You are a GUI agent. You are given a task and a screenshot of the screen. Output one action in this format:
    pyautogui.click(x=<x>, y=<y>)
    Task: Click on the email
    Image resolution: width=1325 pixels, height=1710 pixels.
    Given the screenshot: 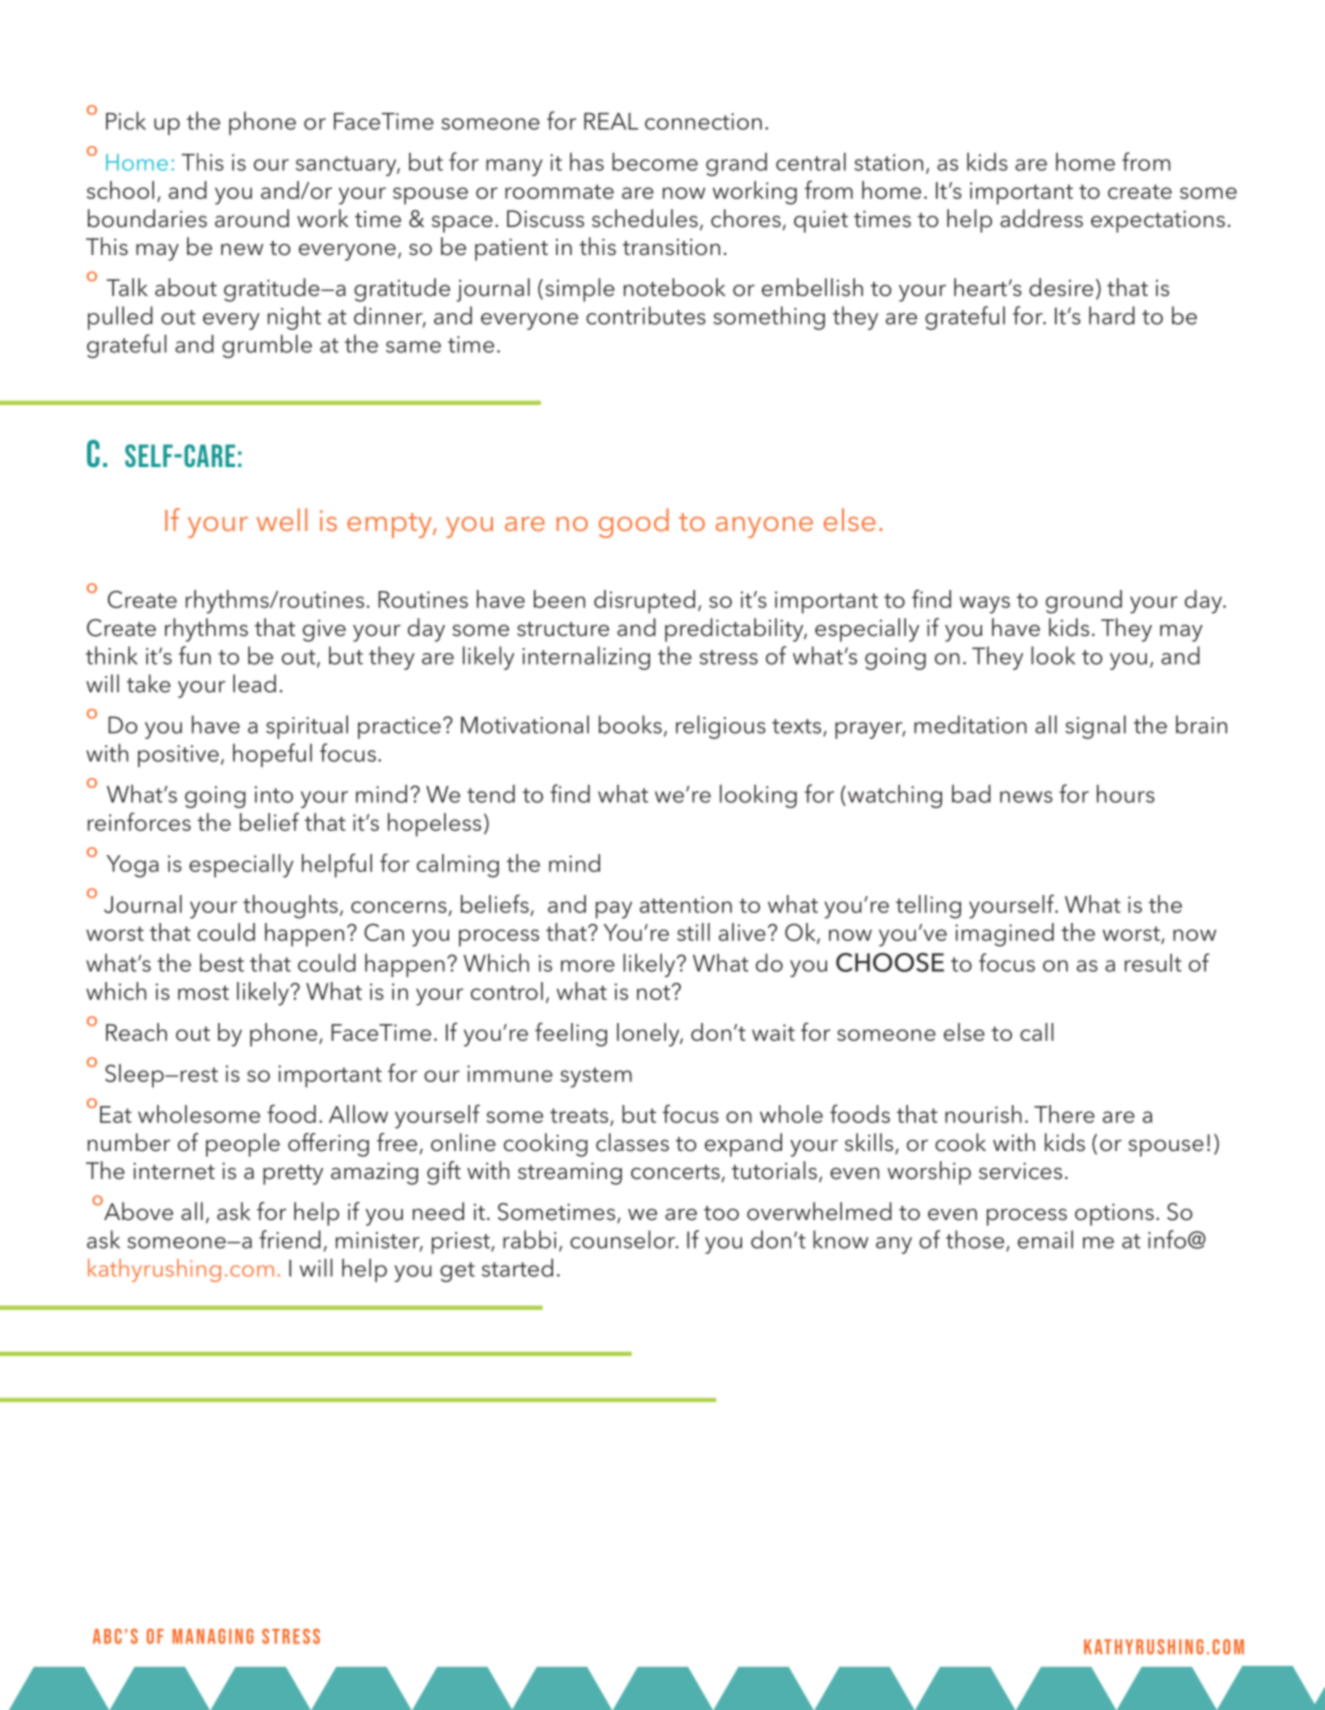 What is the action you would take?
    pyautogui.click(x=1045, y=1239)
